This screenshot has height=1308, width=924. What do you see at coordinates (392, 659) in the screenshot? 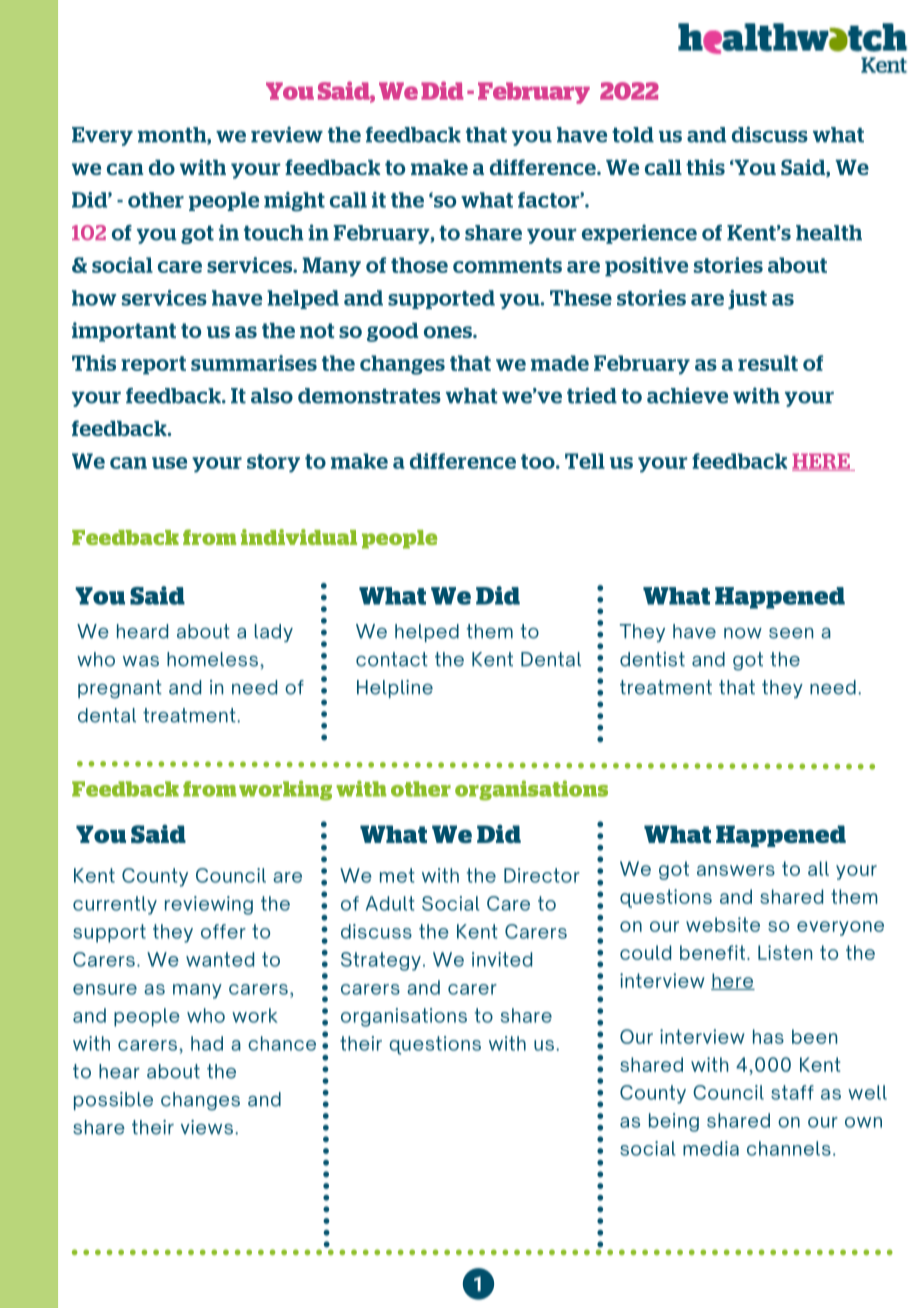
I see `contact` at bounding box center [392, 659].
